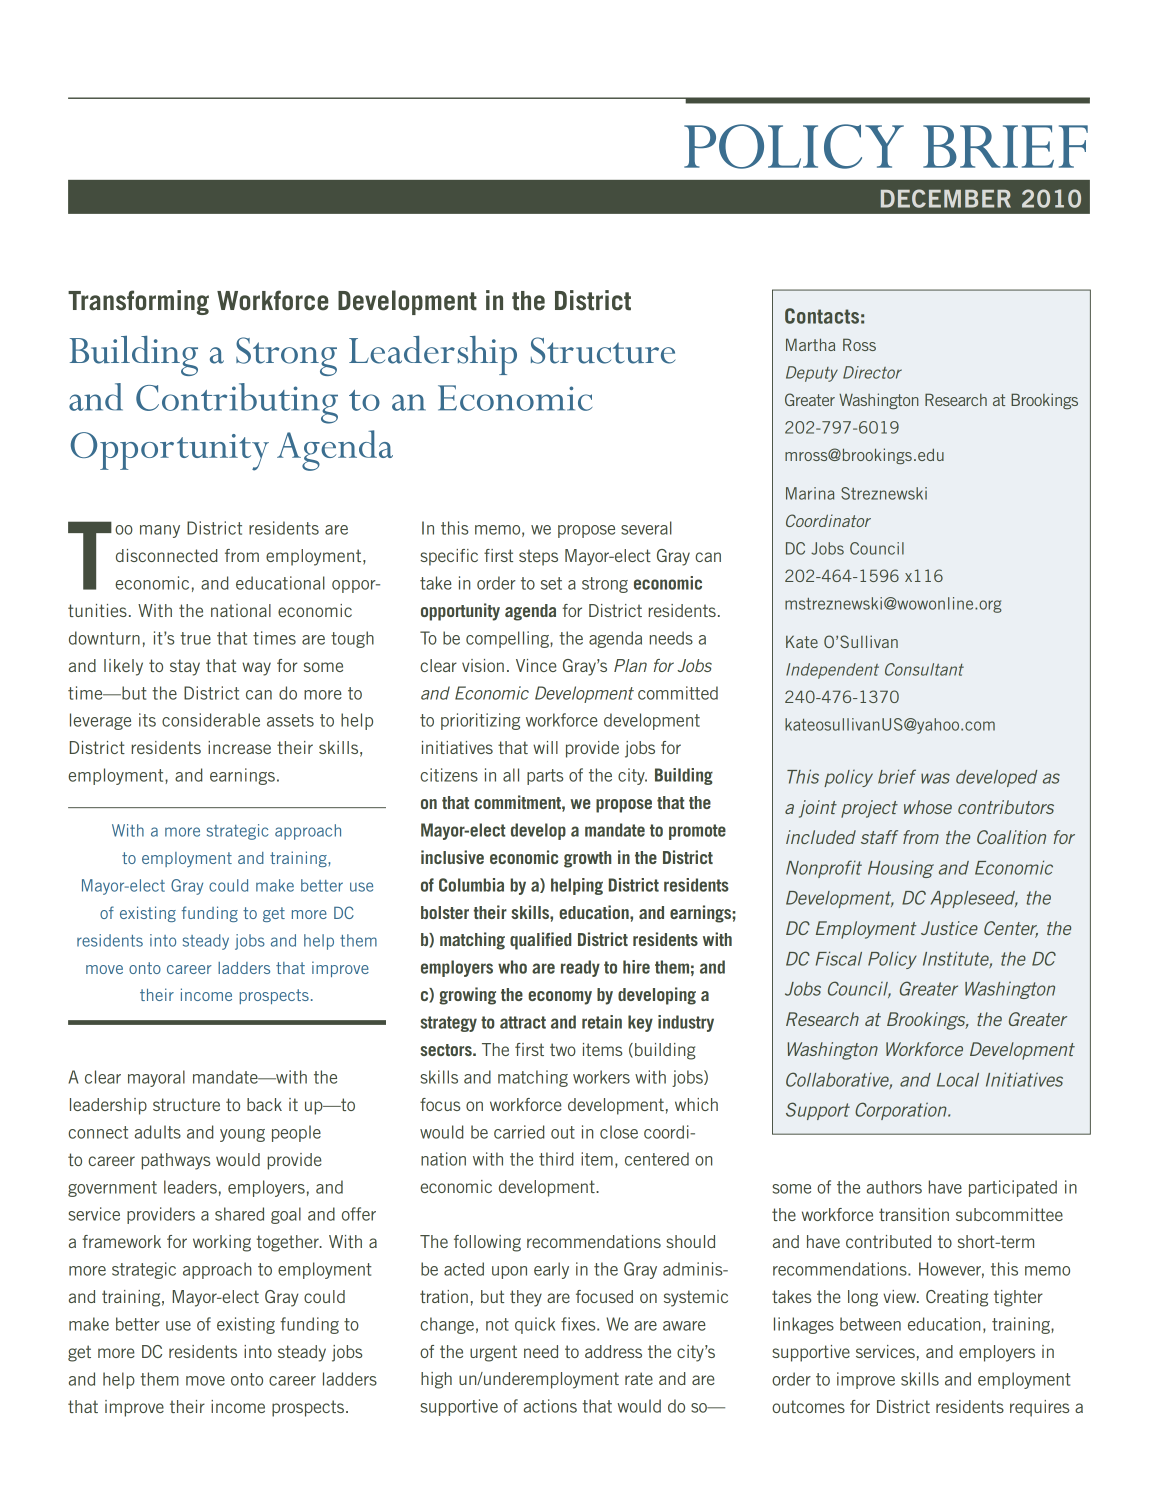 The width and height of the screenshot is (1158, 1499). Describe the element at coordinates (822, 316) in the screenshot. I see `Contacts` at that location.
